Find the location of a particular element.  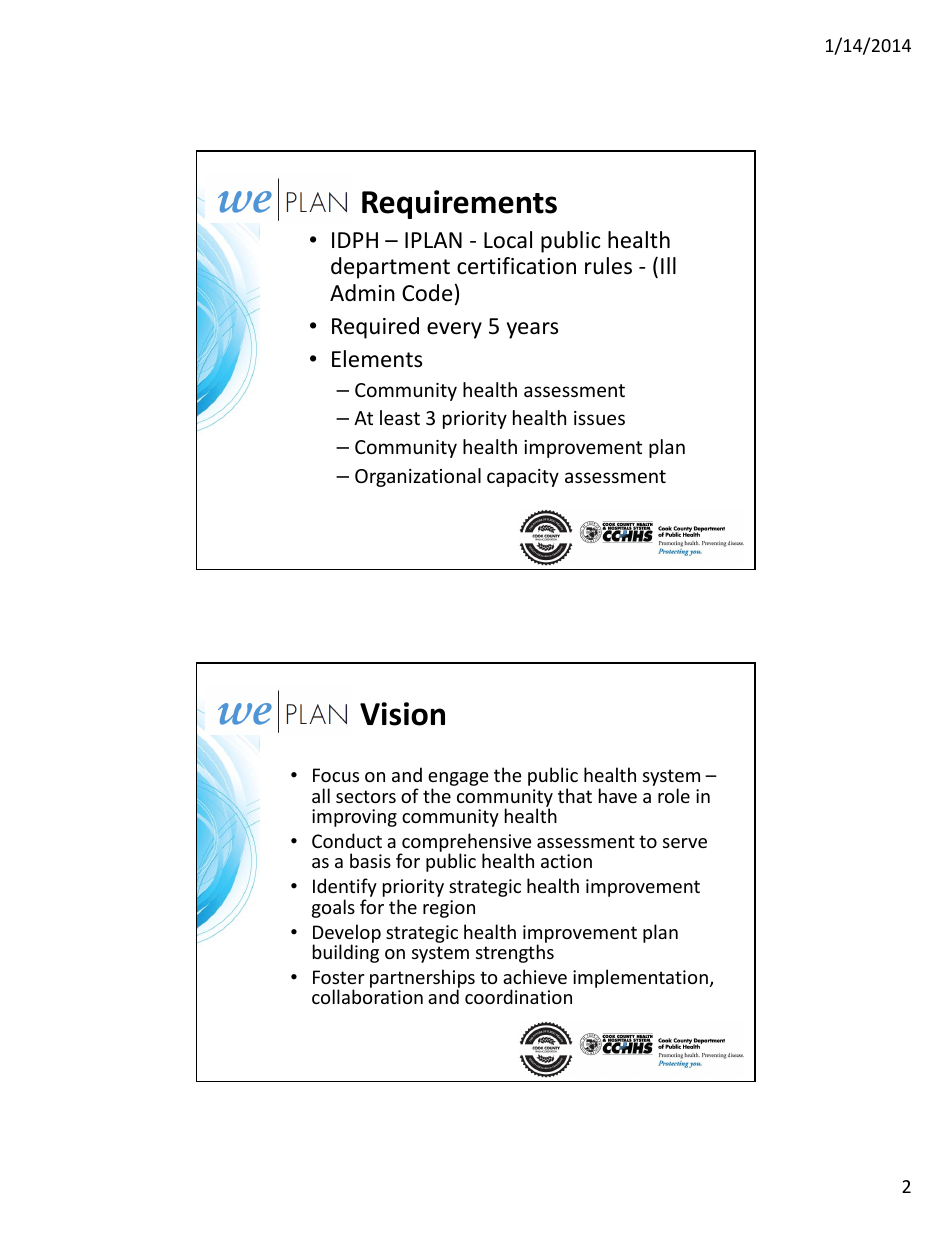

implementation is located at coordinates (640, 978).
